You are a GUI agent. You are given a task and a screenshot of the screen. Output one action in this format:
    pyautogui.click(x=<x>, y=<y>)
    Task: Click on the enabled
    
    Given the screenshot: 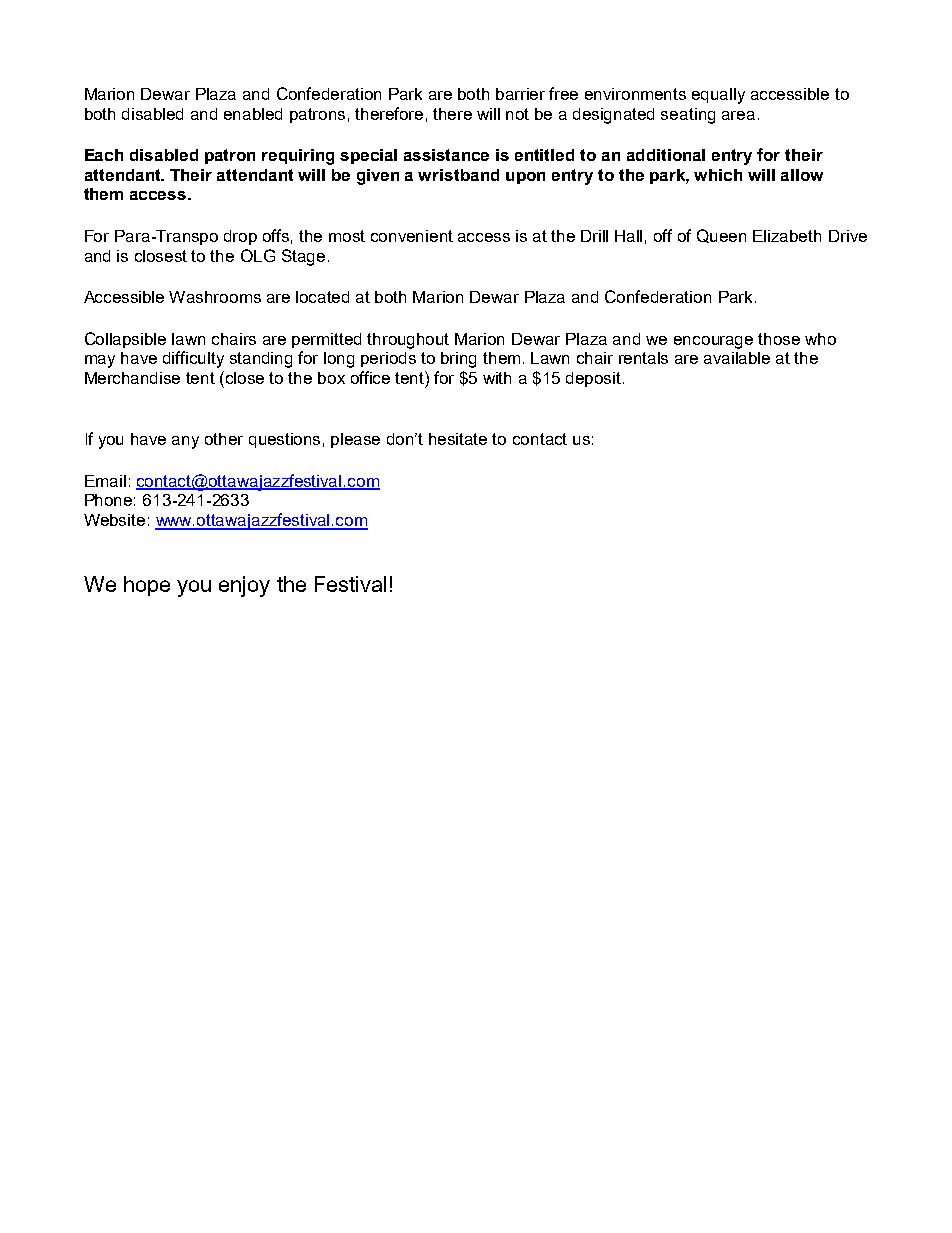 What is the action you would take?
    pyautogui.click(x=253, y=114)
